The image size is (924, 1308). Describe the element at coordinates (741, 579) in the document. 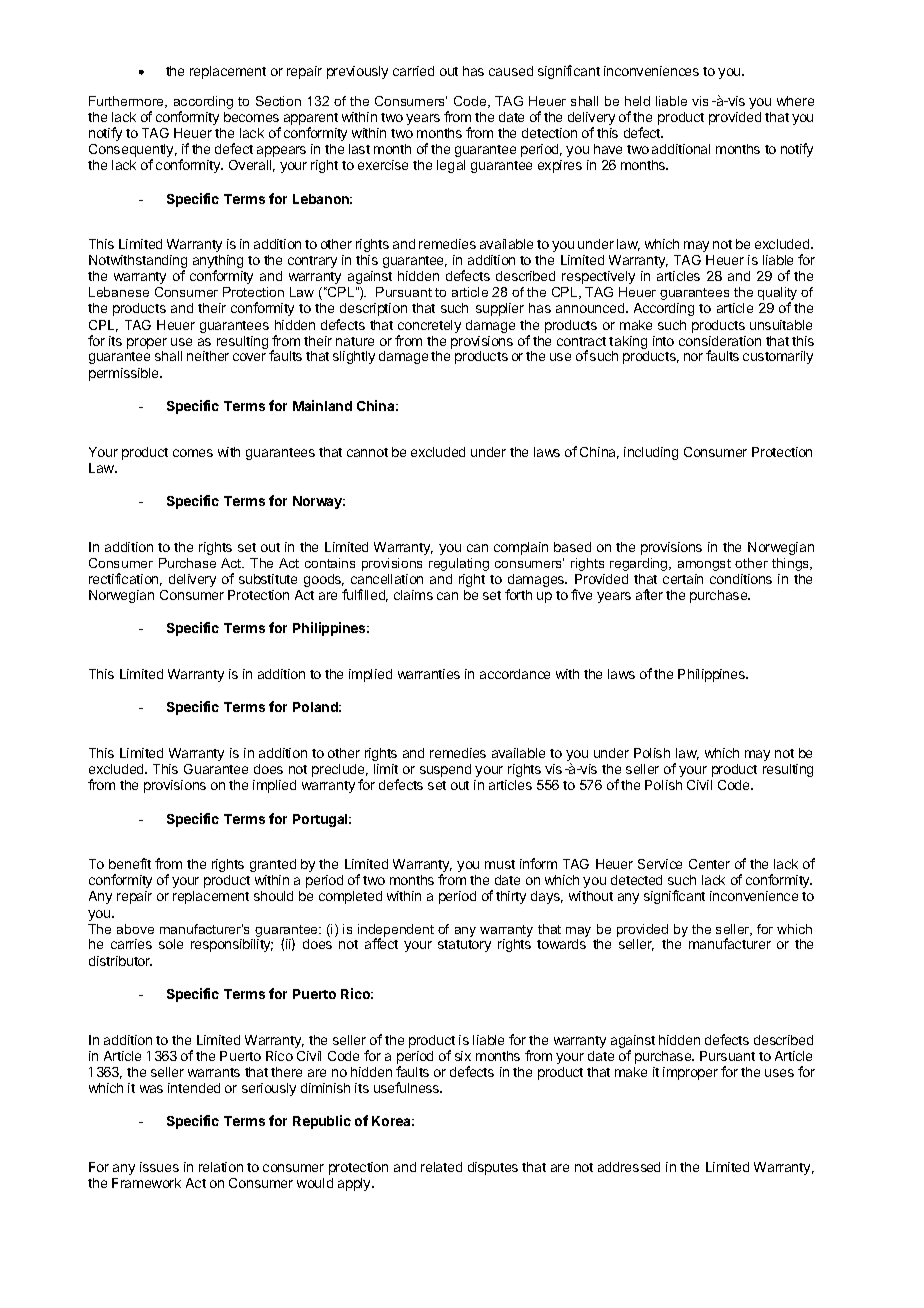

I see `conditions` at that location.
